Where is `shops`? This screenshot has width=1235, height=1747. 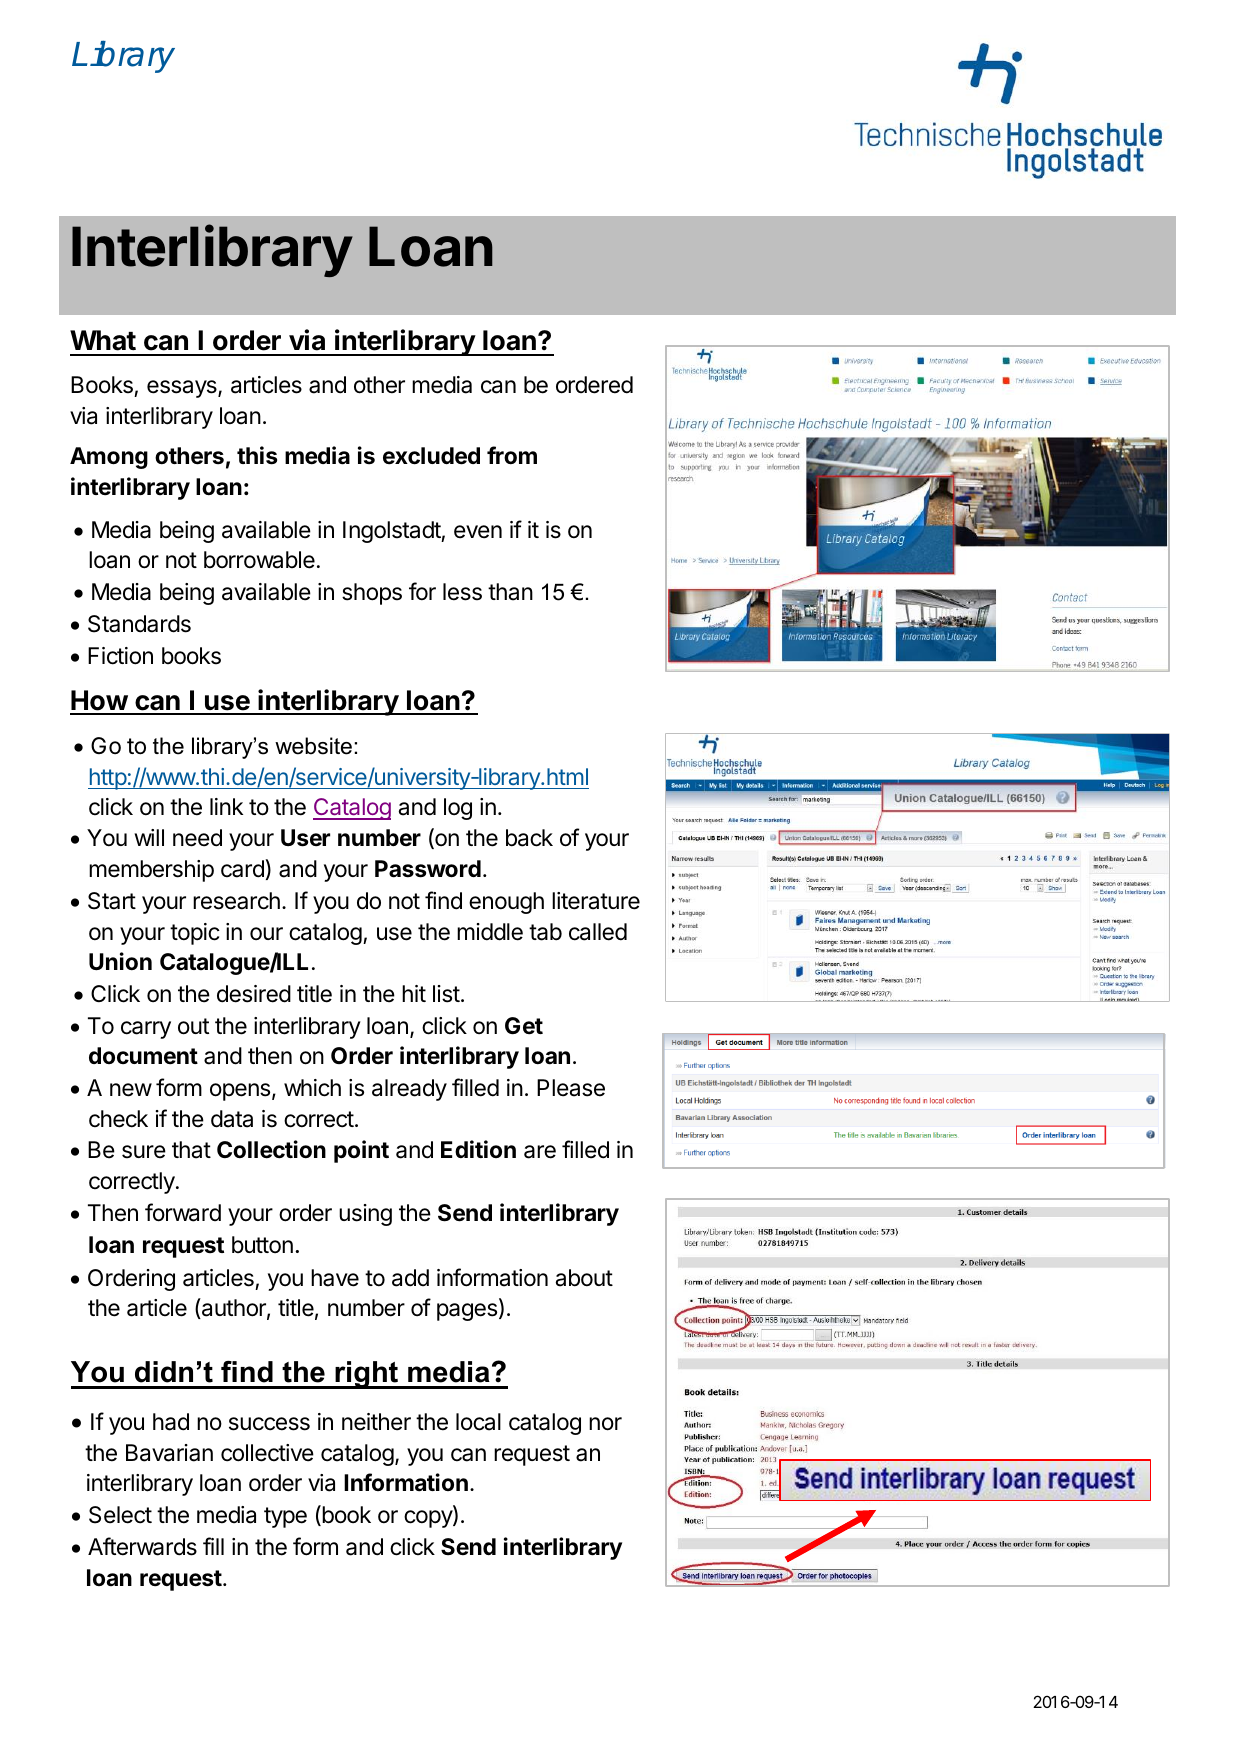
shops is located at coordinates (372, 594).
